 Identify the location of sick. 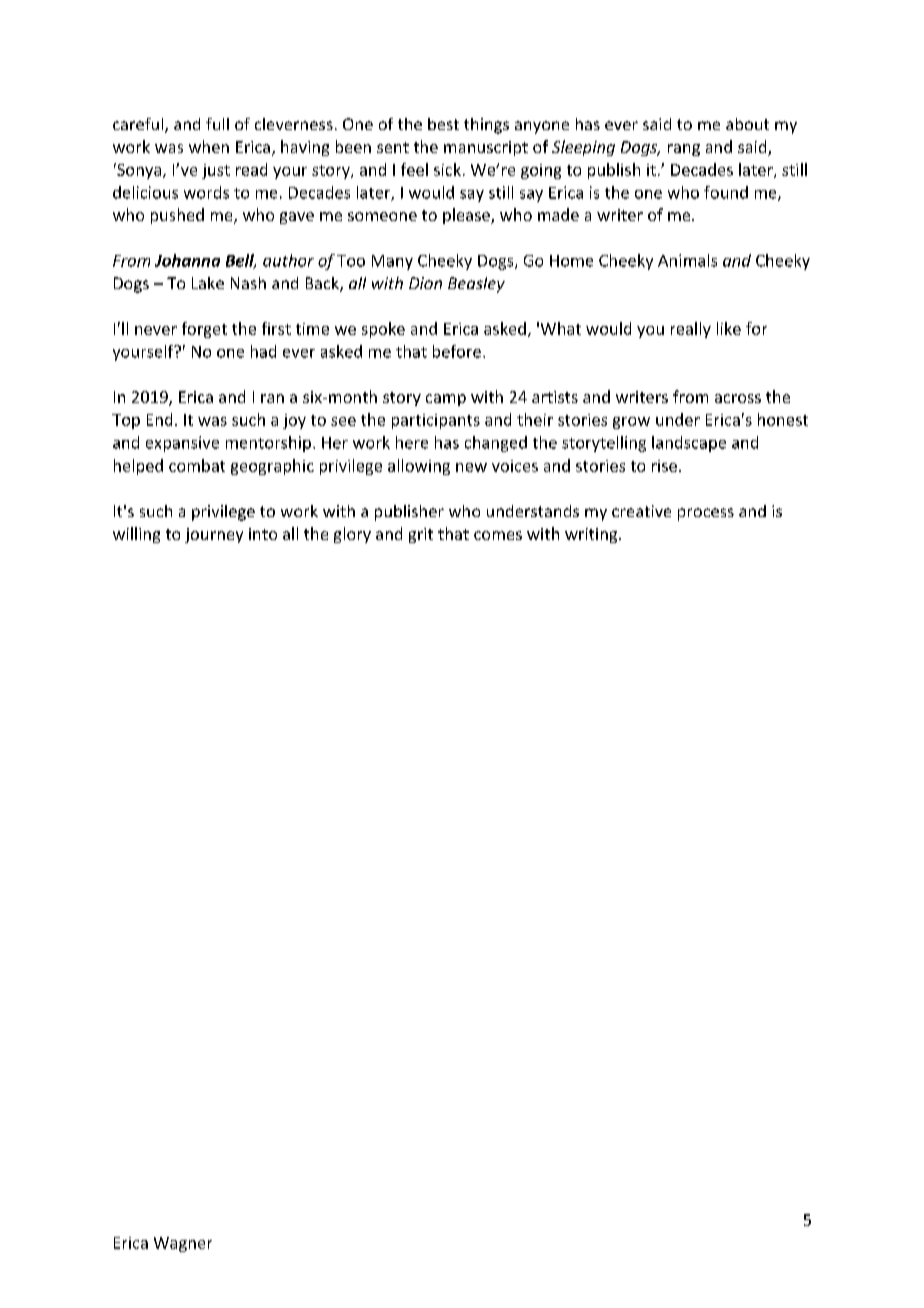
(447, 169).
